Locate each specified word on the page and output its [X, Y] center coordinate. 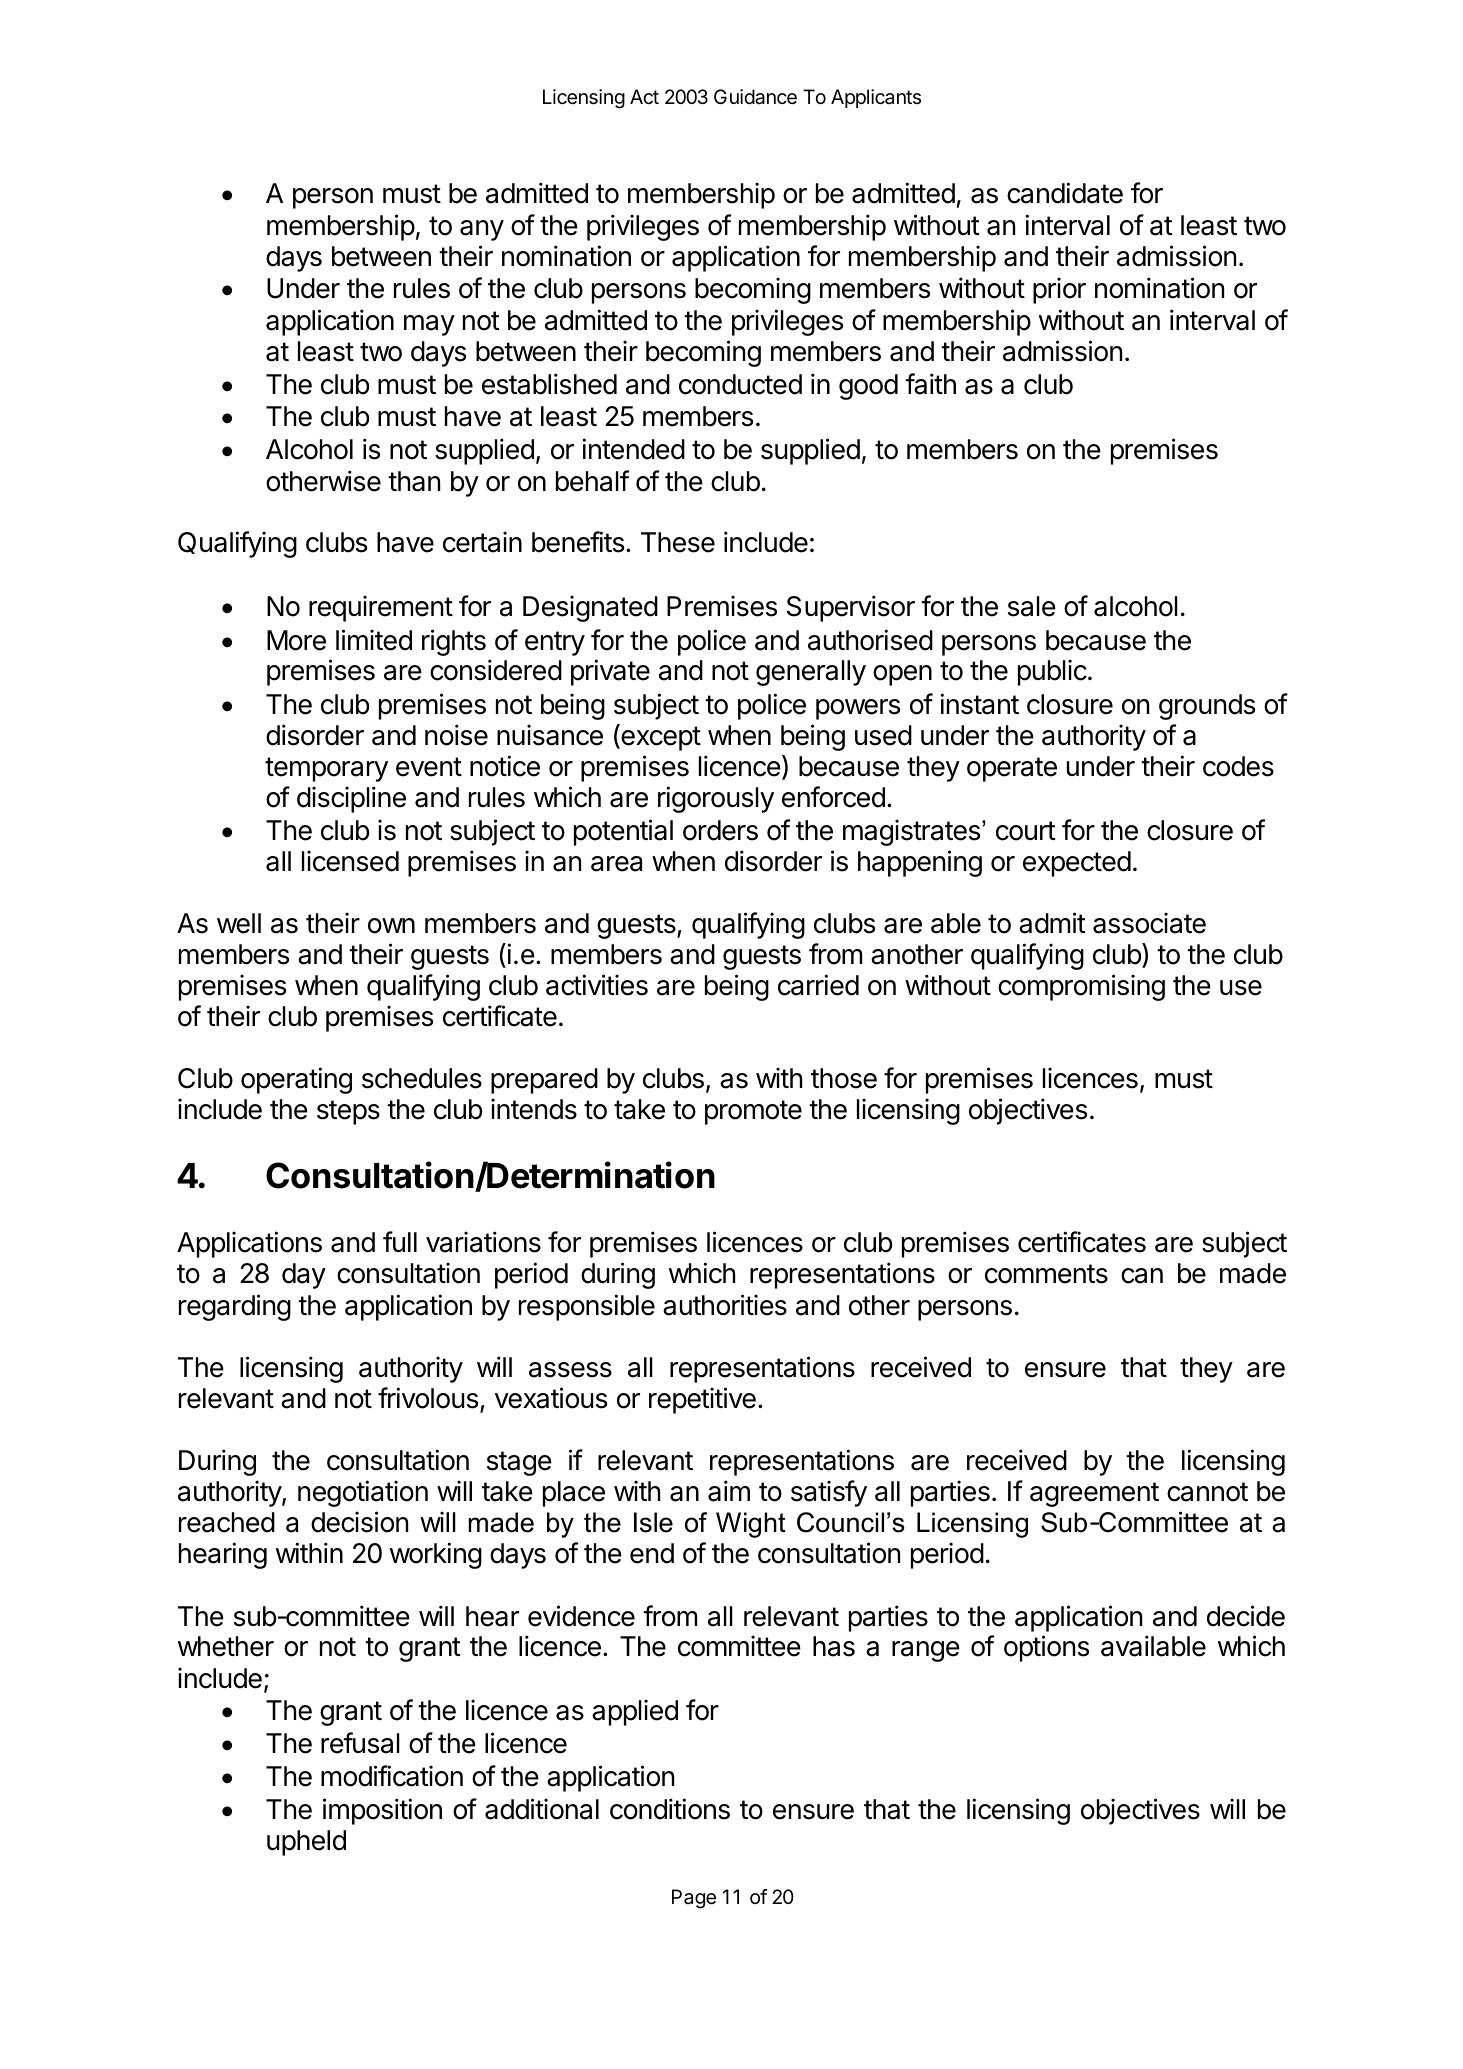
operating [296, 1080]
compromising [1081, 987]
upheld [306, 1843]
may [429, 325]
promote [753, 1112]
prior [1059, 290]
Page [694, 1899]
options [1046, 1648]
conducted [740, 384]
